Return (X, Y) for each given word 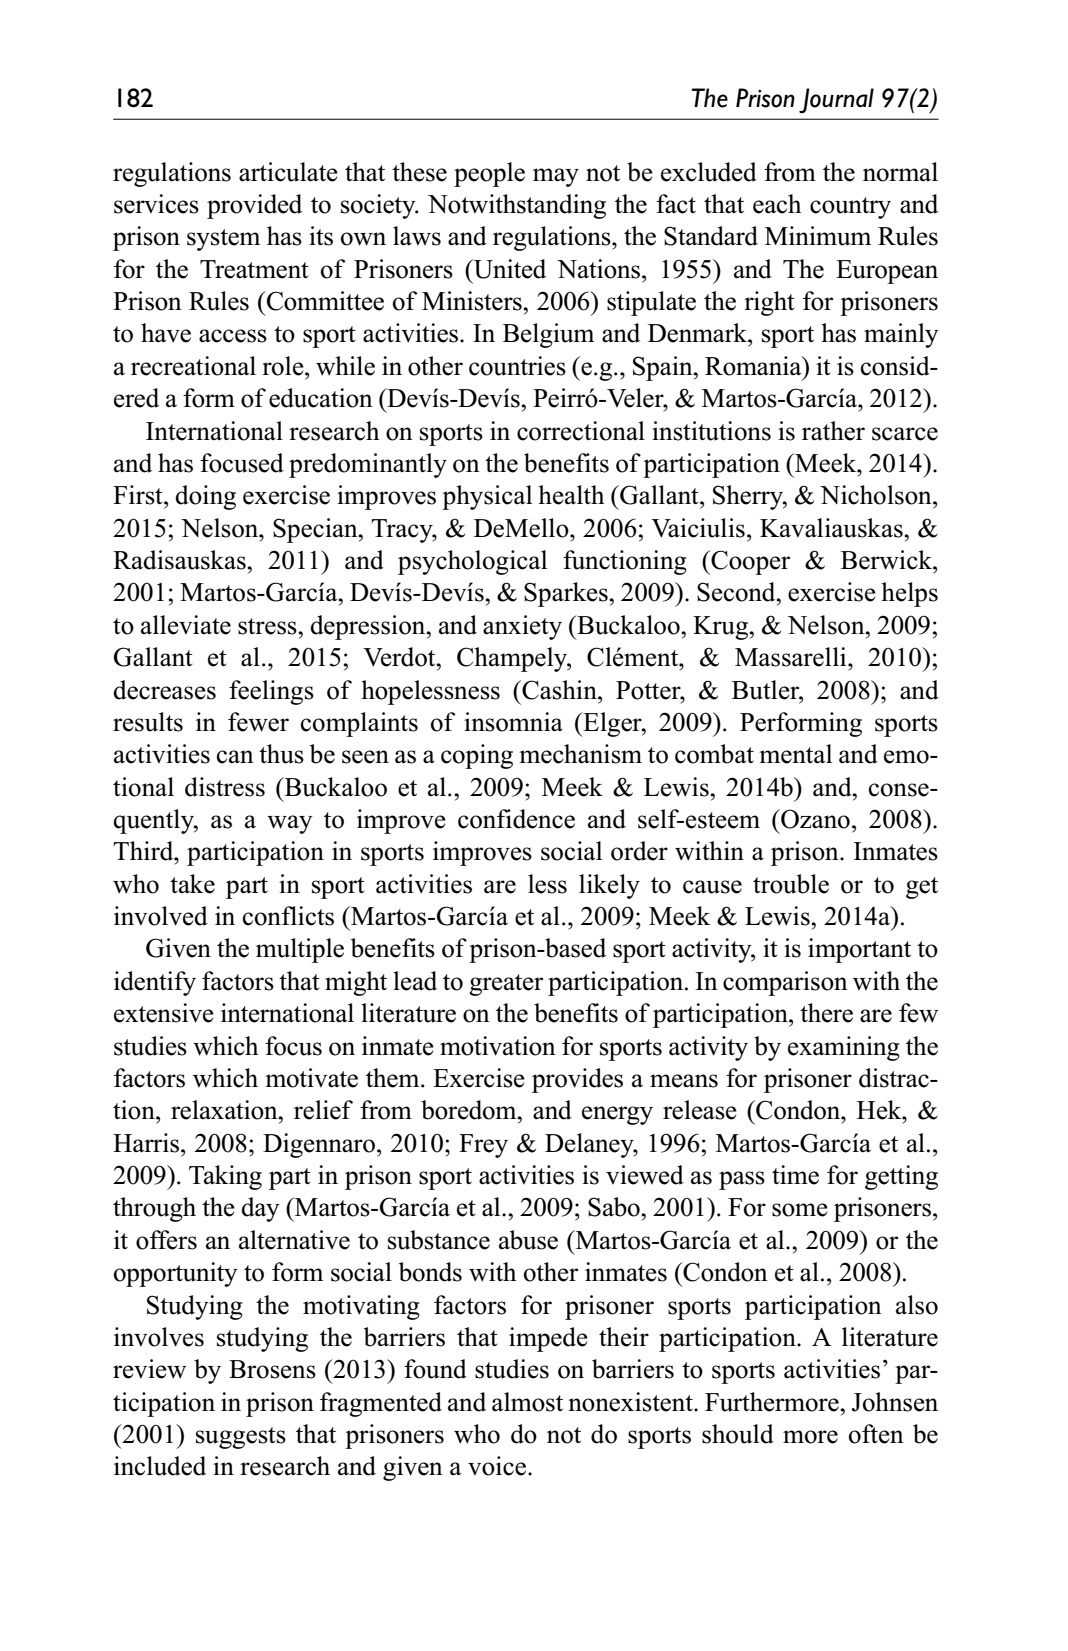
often (876, 1434)
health (571, 495)
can (235, 757)
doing (205, 497)
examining (844, 1048)
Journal (836, 101)
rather (833, 431)
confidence (516, 819)
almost (527, 1402)
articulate (288, 172)
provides (577, 1080)
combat (714, 754)
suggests (241, 1438)
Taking (225, 1177)
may (556, 177)
